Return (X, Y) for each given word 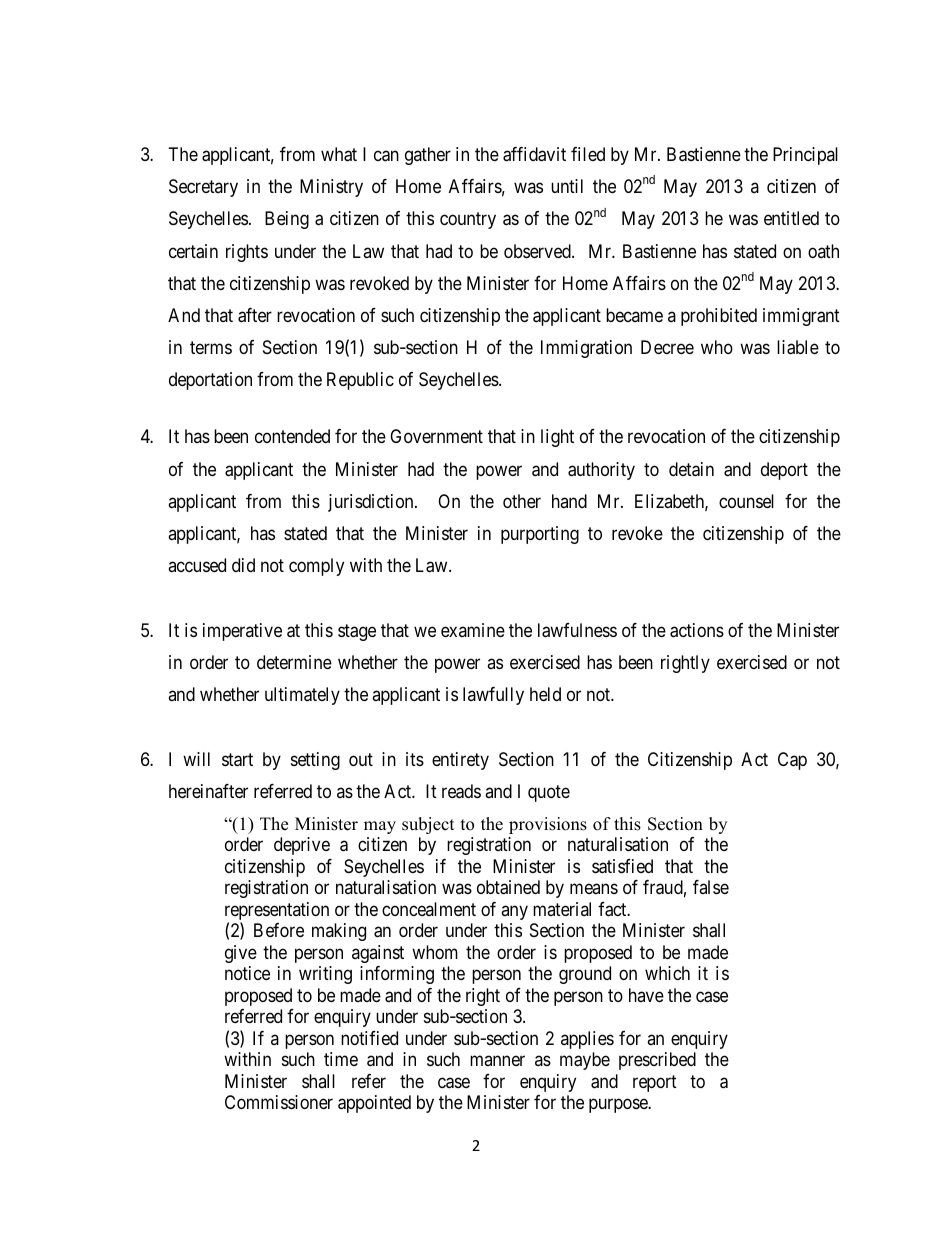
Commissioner (279, 1102)
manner (497, 1061)
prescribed (657, 1061)
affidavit (534, 154)
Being (287, 220)
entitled (791, 218)
